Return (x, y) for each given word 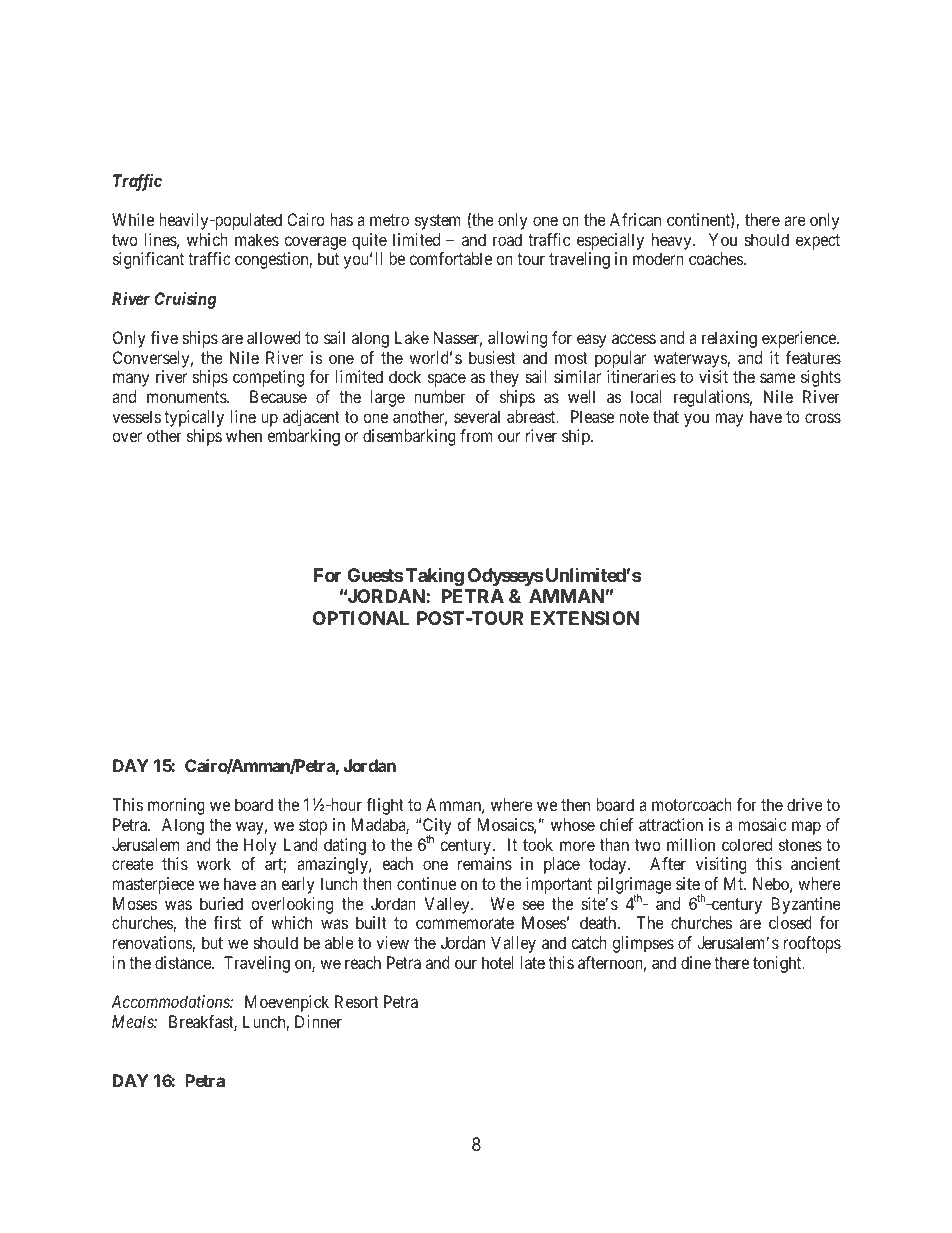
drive (805, 804)
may (729, 420)
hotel (497, 962)
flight (385, 806)
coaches (716, 258)
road (507, 239)
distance (184, 962)
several (477, 416)
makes (257, 239)
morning (176, 806)
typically (194, 418)
